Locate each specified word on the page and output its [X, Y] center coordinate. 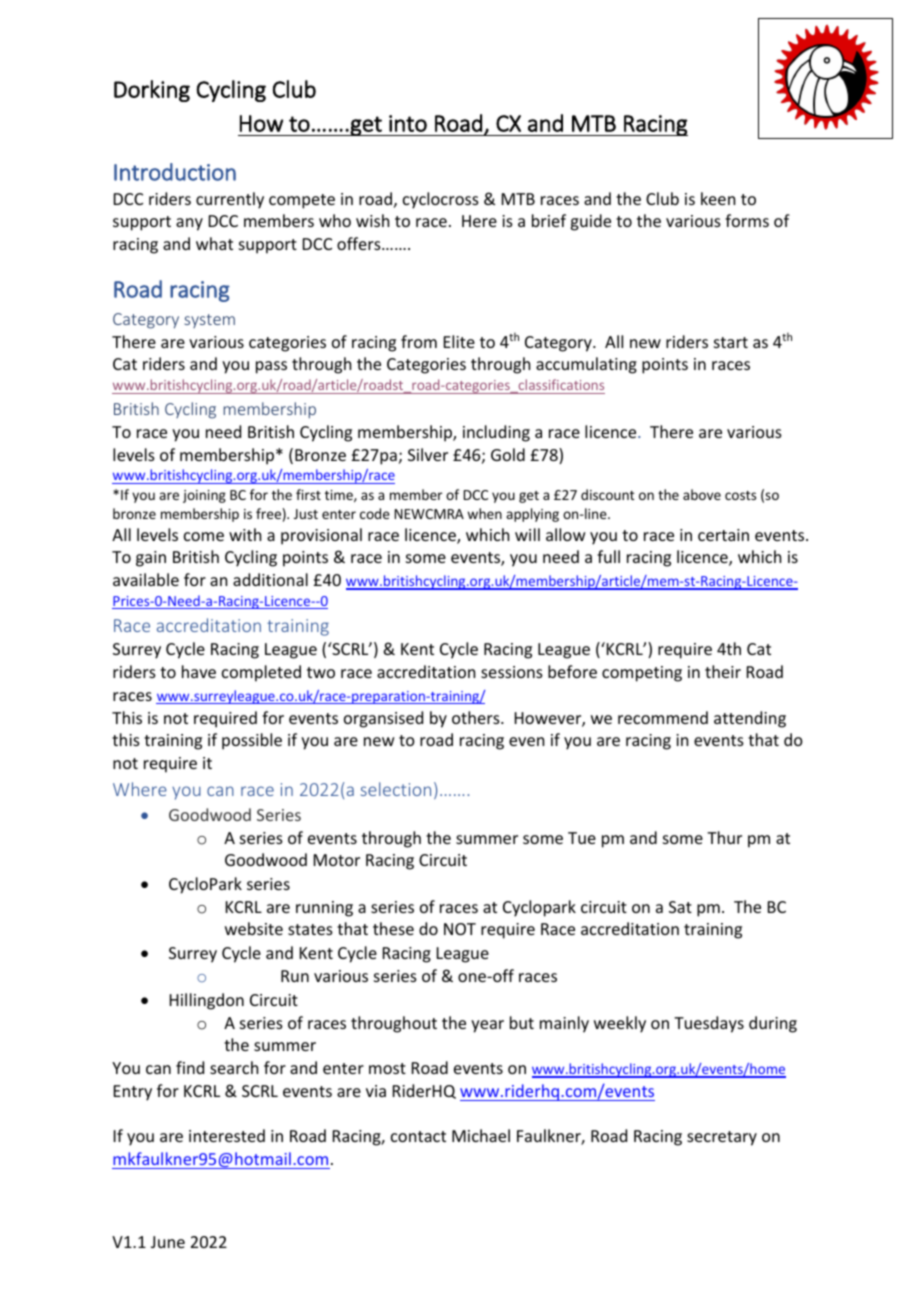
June [168, 1242]
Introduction [175, 172]
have [199, 671]
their [723, 671]
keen [718, 198]
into [408, 123]
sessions [512, 672]
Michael [481, 1135]
